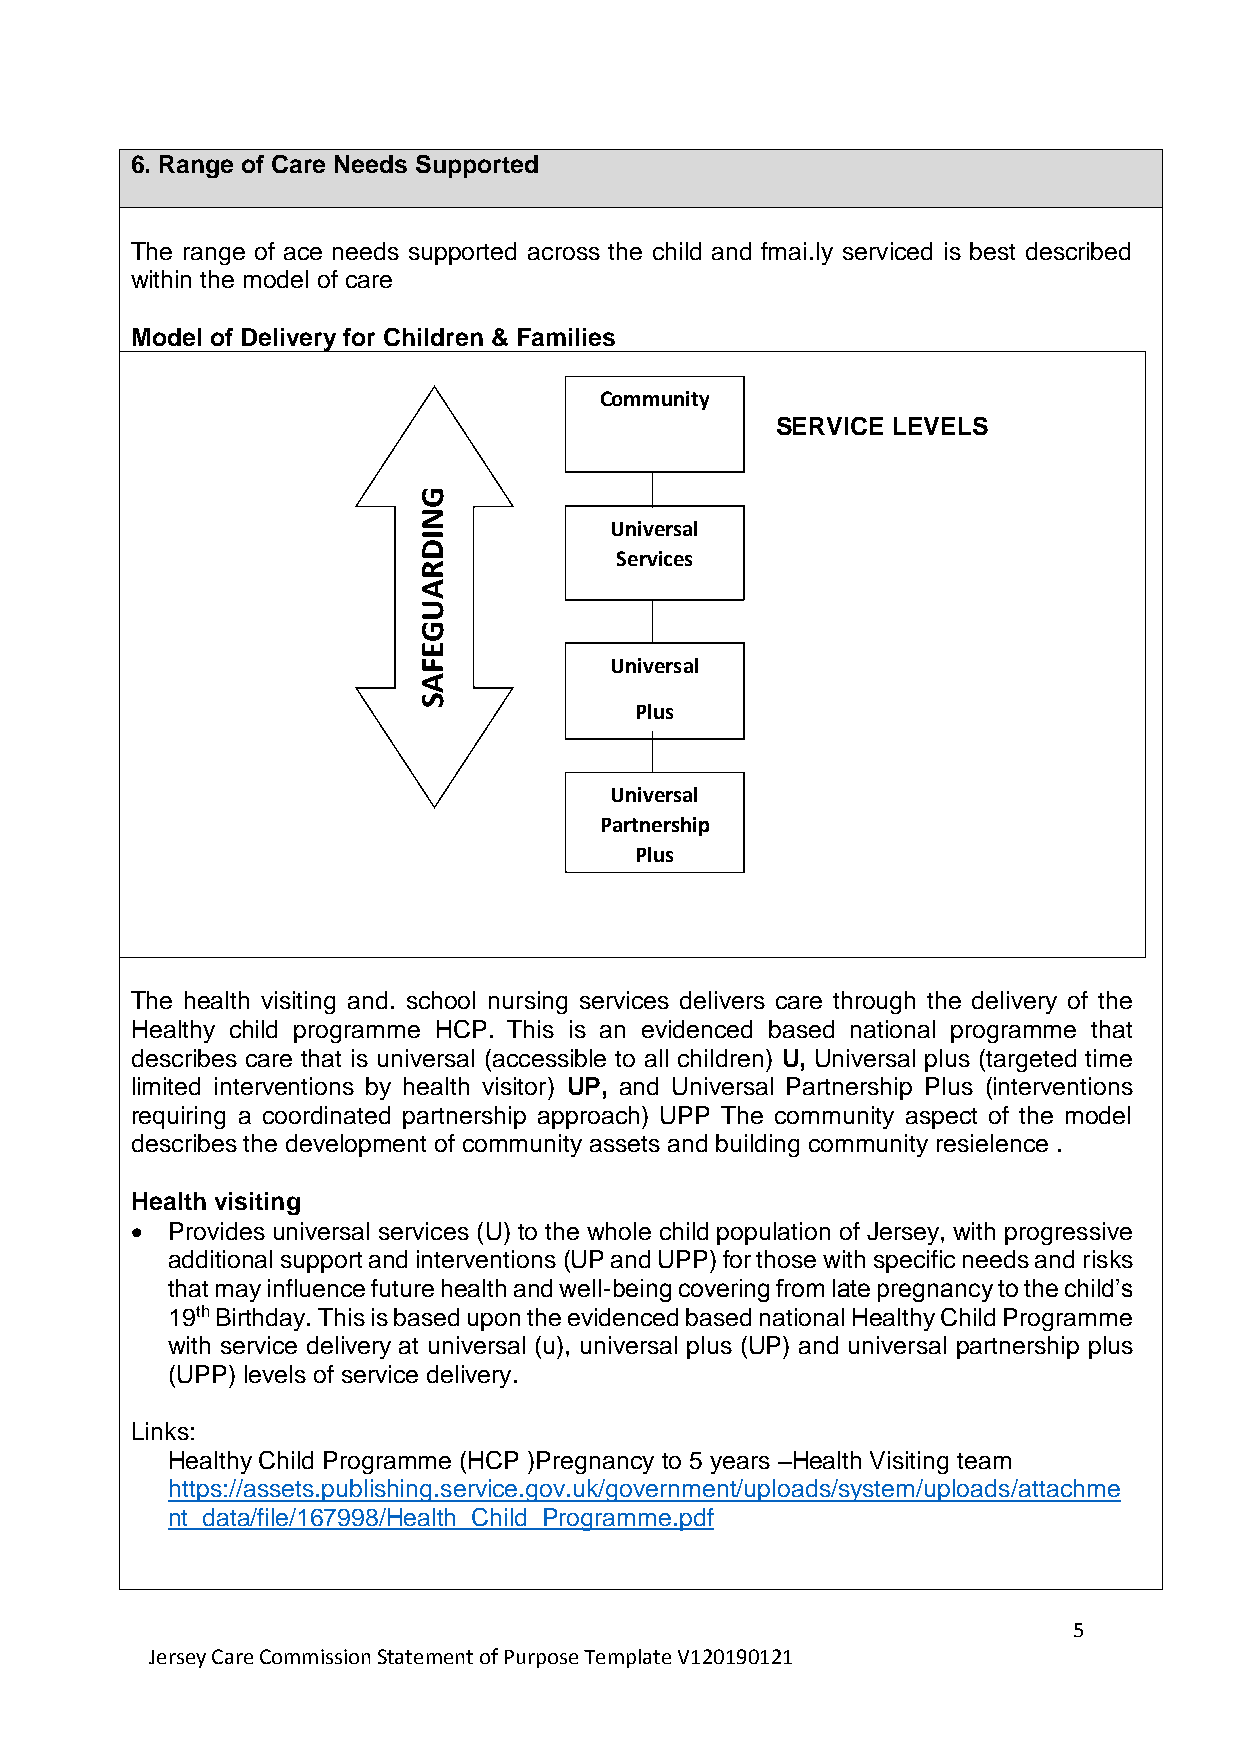 Image resolution: width=1233 pixels, height=1744 pixels. Describe the element at coordinates (326, 1115) in the screenshot. I see `coordinated` at that location.
